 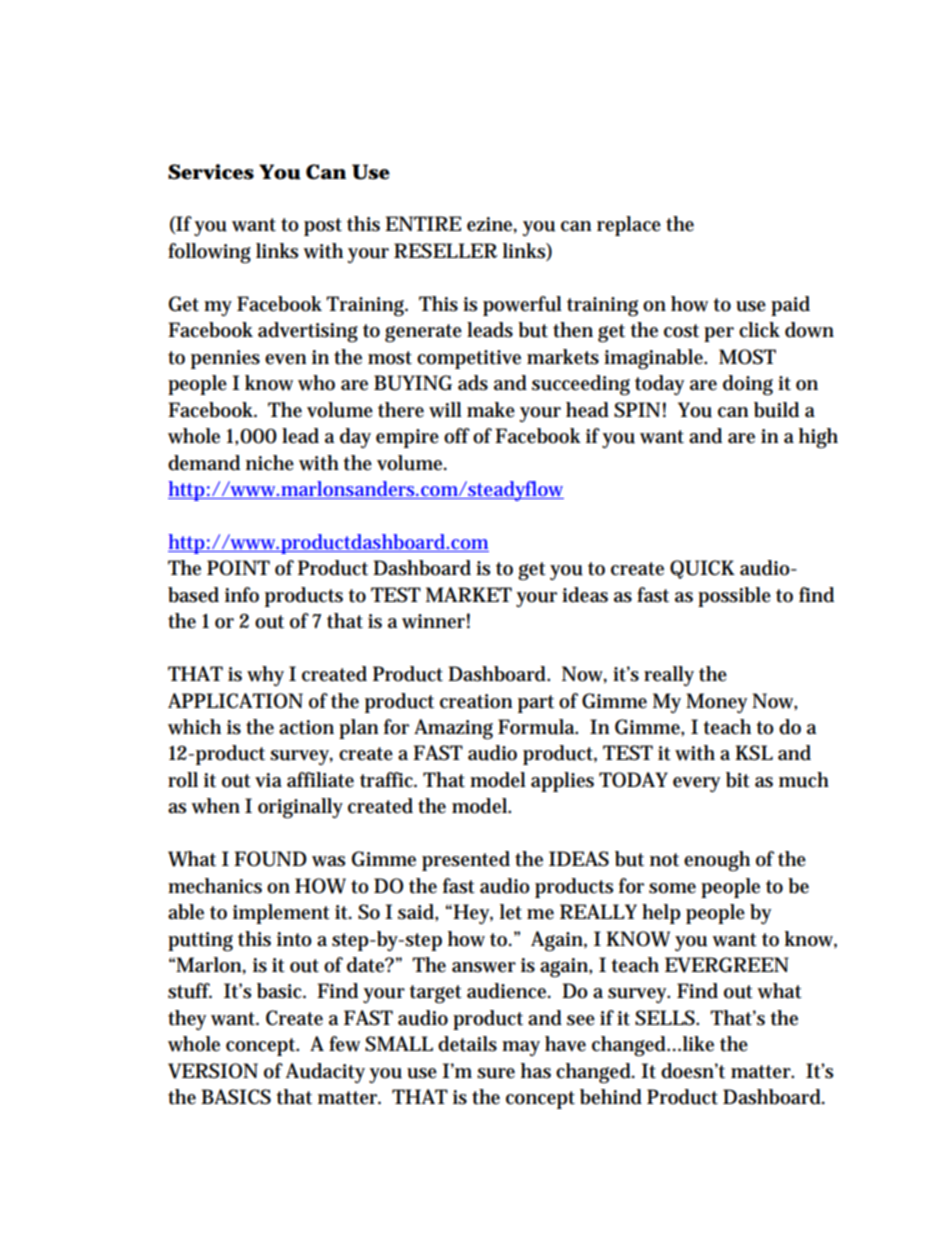 What do you see at coordinates (423, 223) in the screenshot?
I see `ENTIRE` at bounding box center [423, 223].
